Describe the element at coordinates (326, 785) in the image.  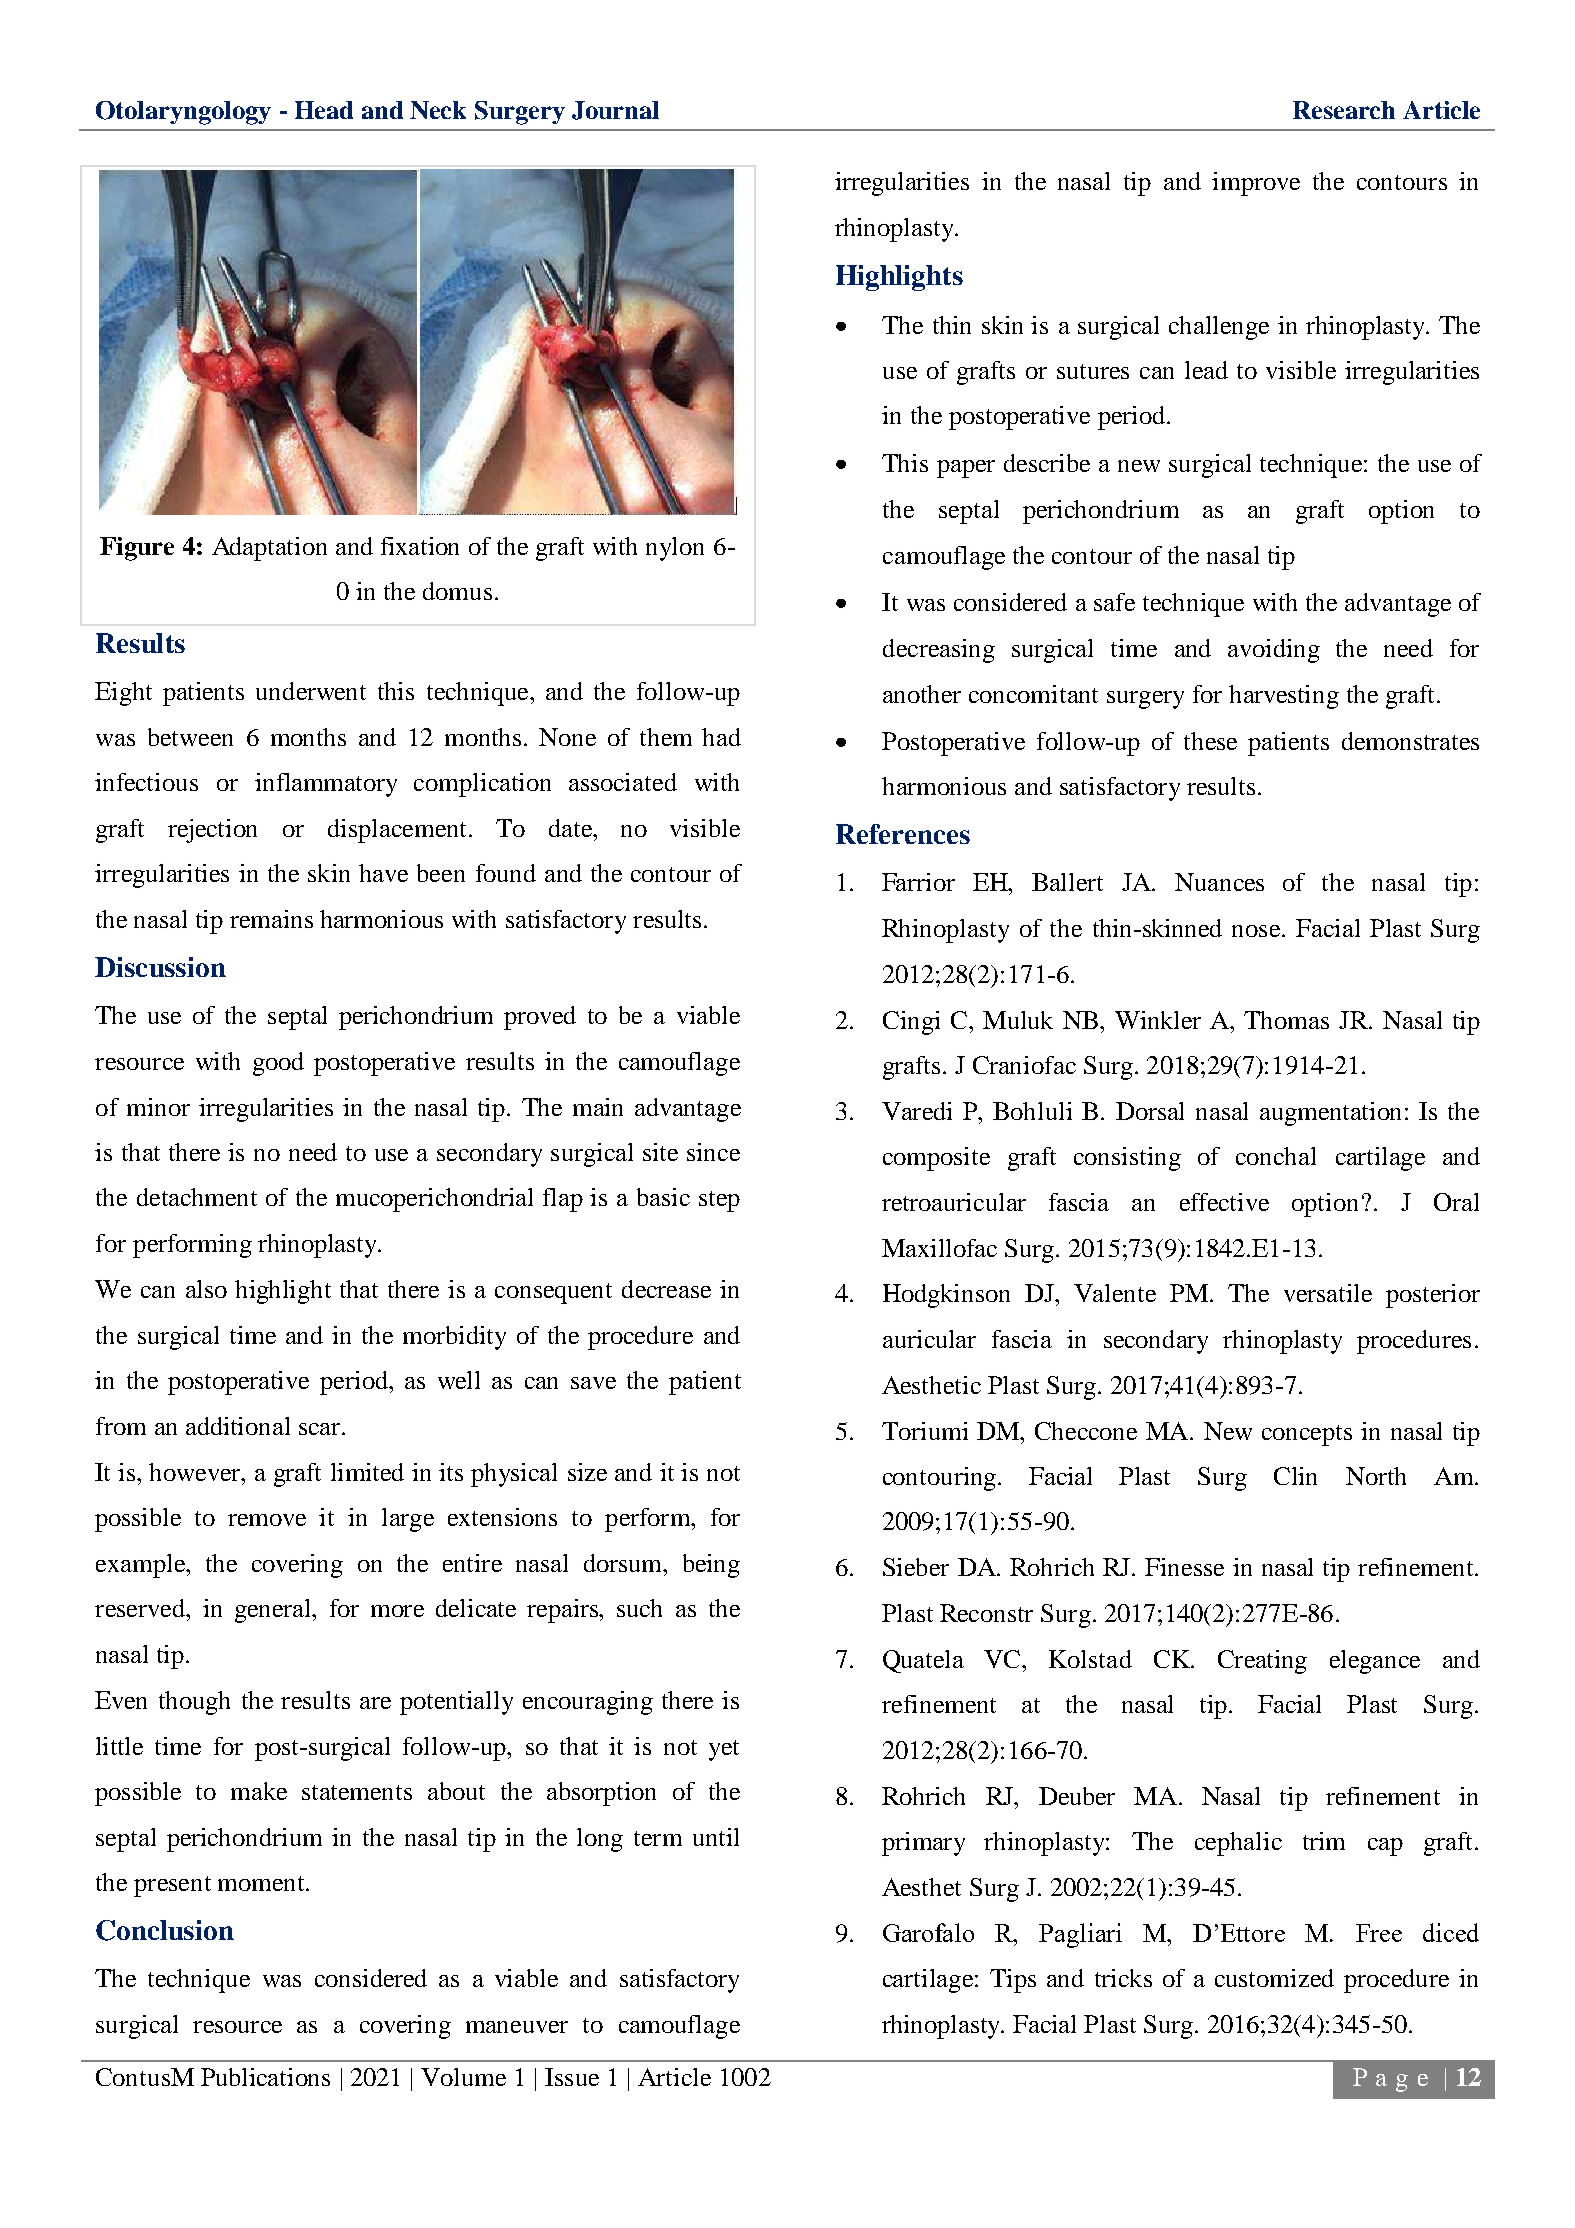
I see `inflammatory` at that location.
